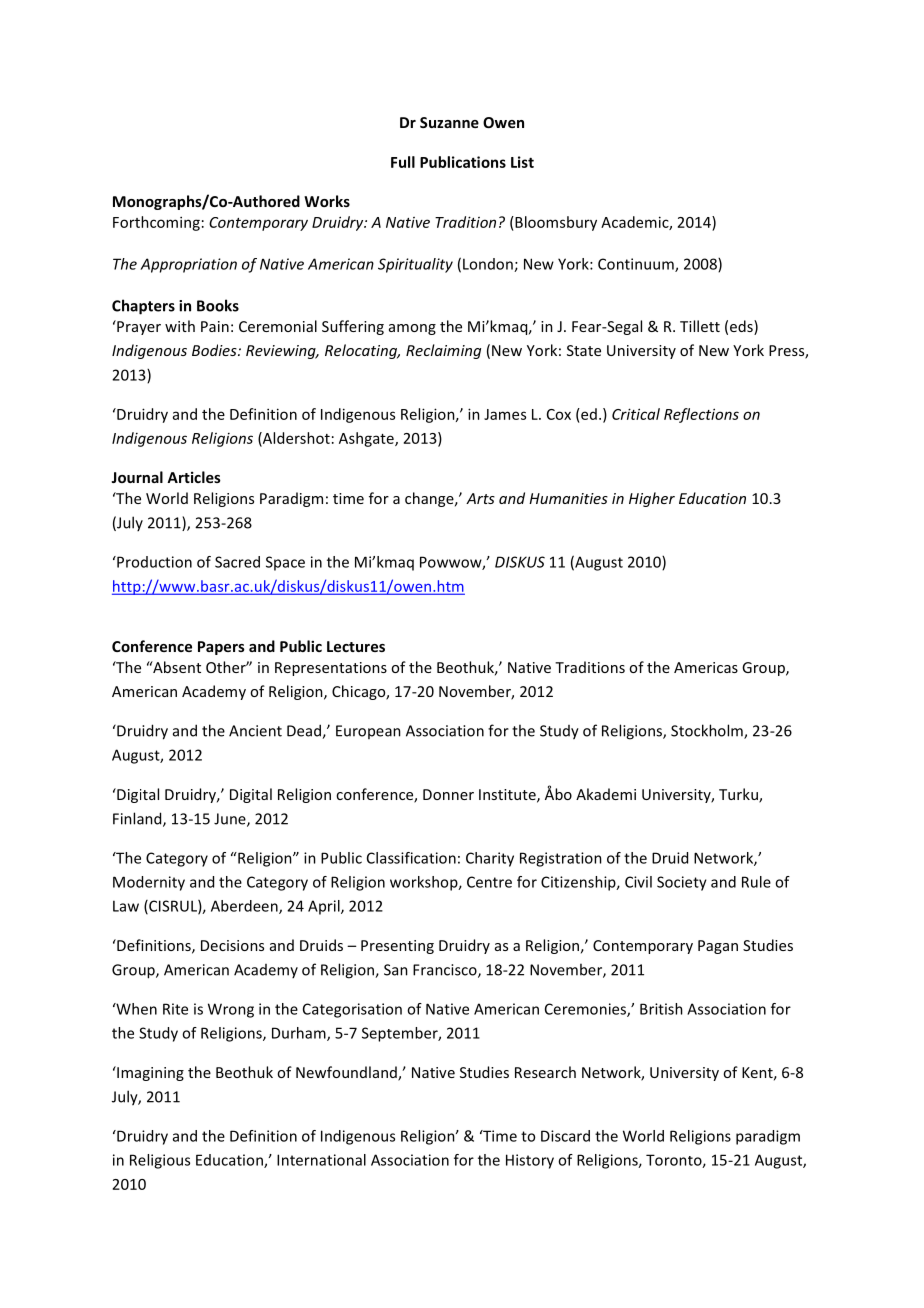 This document has width=924, height=1308. Describe the element at coordinates (237, 562) in the document. I see `Sacred` at that location.
